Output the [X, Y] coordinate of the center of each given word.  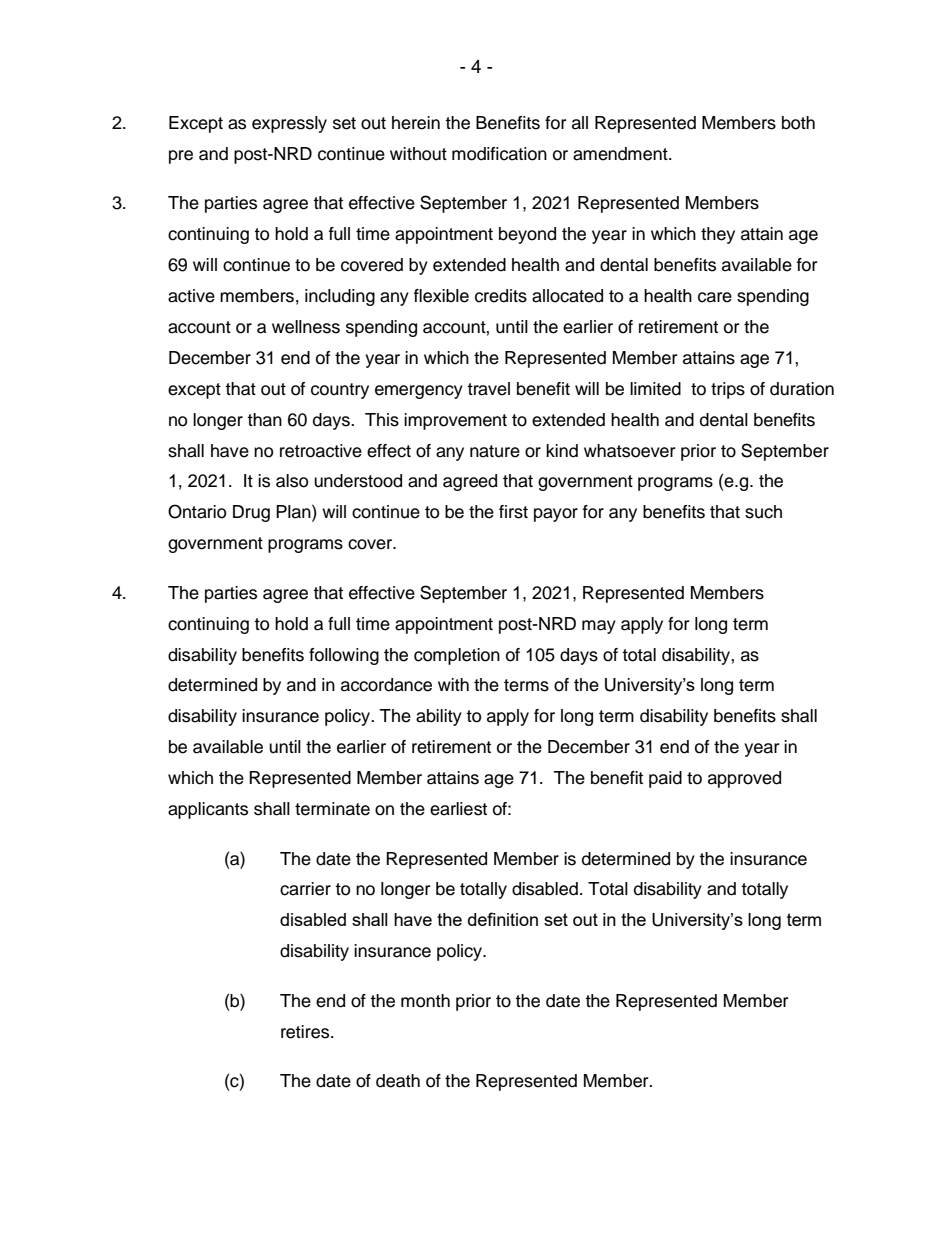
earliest [458, 809]
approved [744, 779]
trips [728, 390]
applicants [208, 810]
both [798, 123]
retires [306, 1032]
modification [499, 154]
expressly [289, 124]
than [264, 420]
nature [495, 451]
